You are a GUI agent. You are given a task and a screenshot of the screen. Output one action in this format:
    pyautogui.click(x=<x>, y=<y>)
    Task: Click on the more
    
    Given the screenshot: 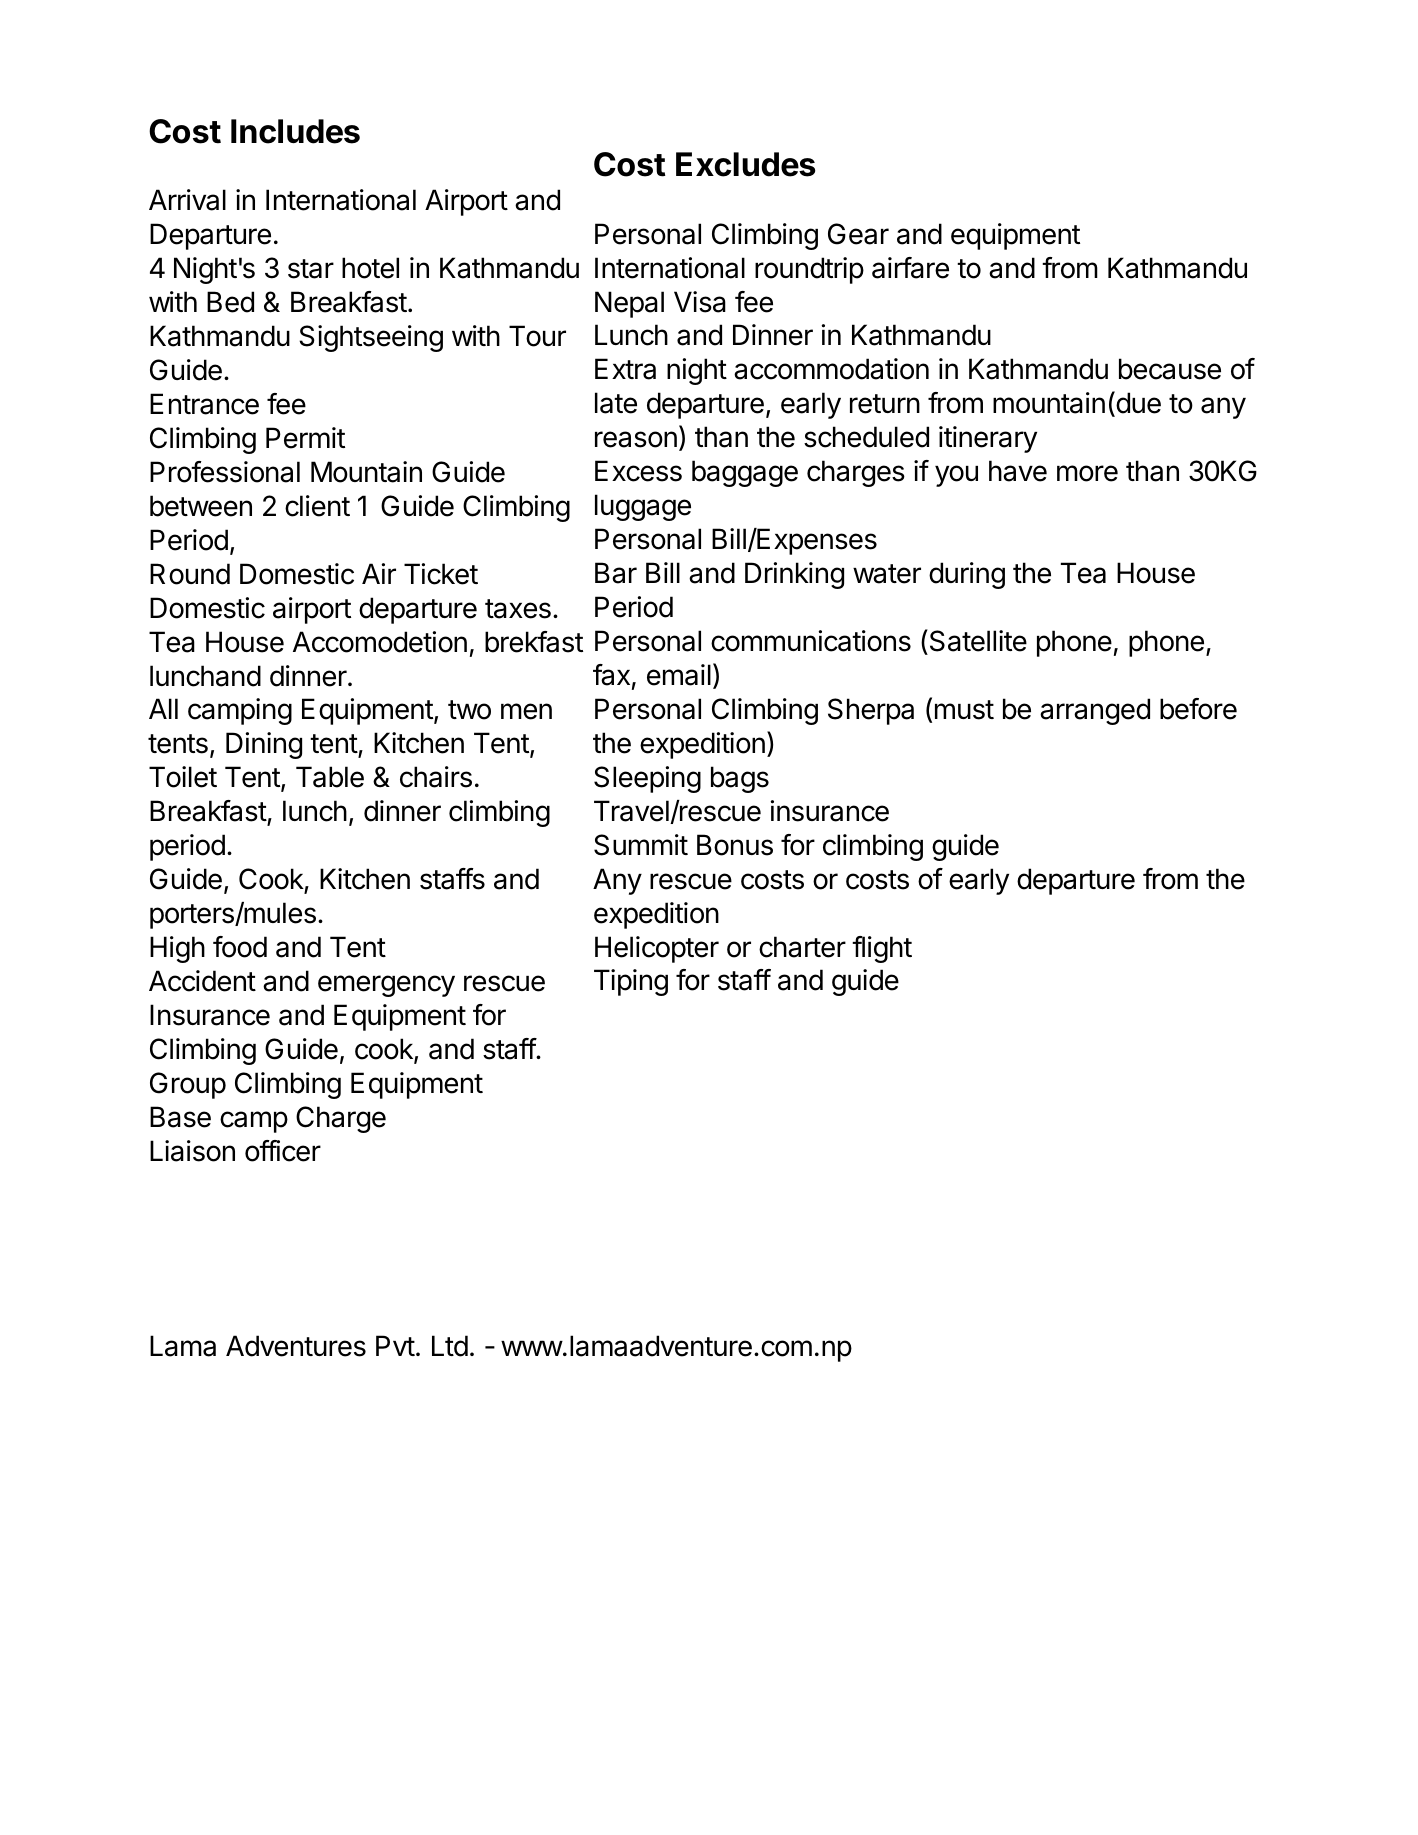 What is the action you would take?
    pyautogui.click(x=1087, y=473)
